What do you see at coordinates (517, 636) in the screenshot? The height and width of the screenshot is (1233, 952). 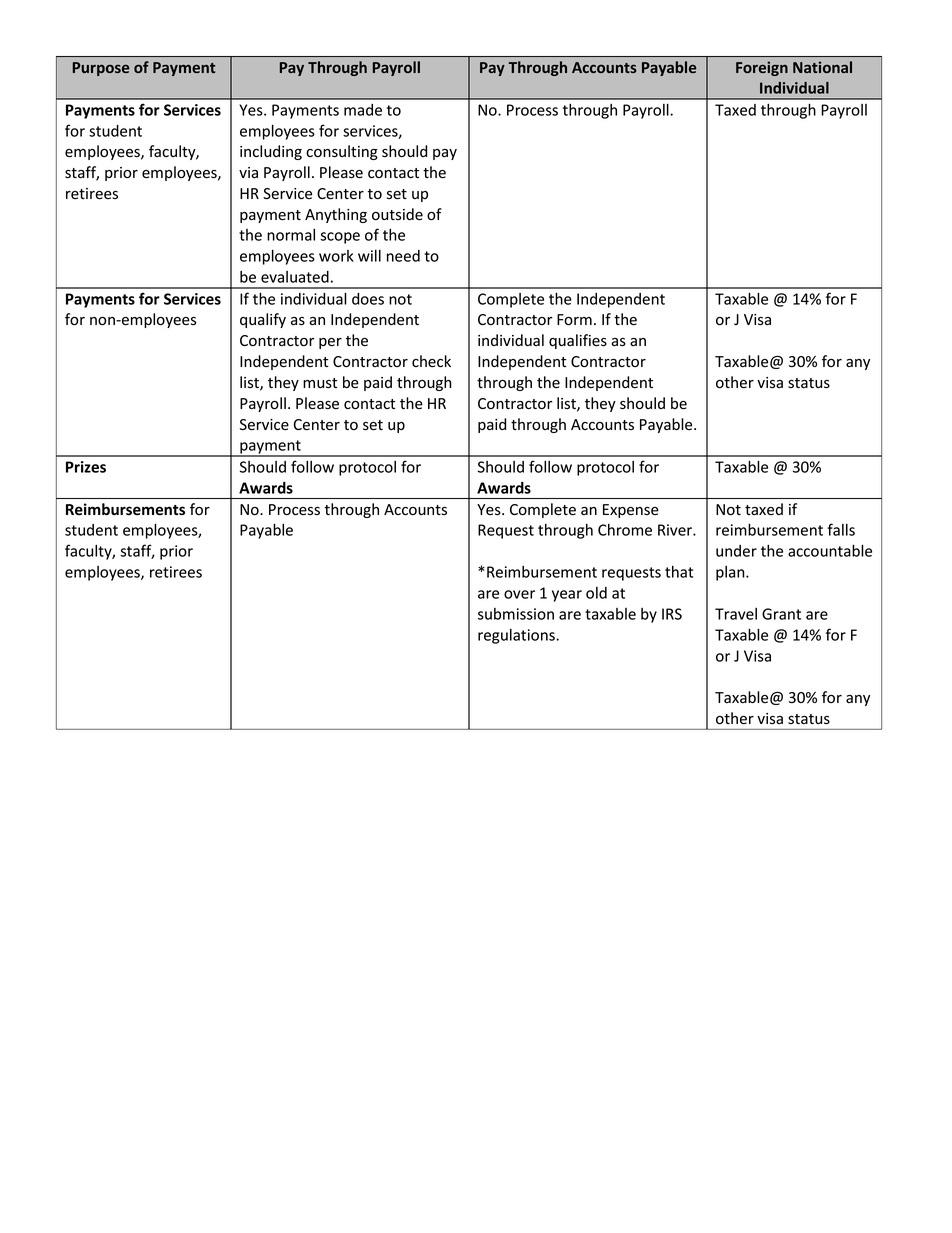 I see `regulations` at bounding box center [517, 636].
